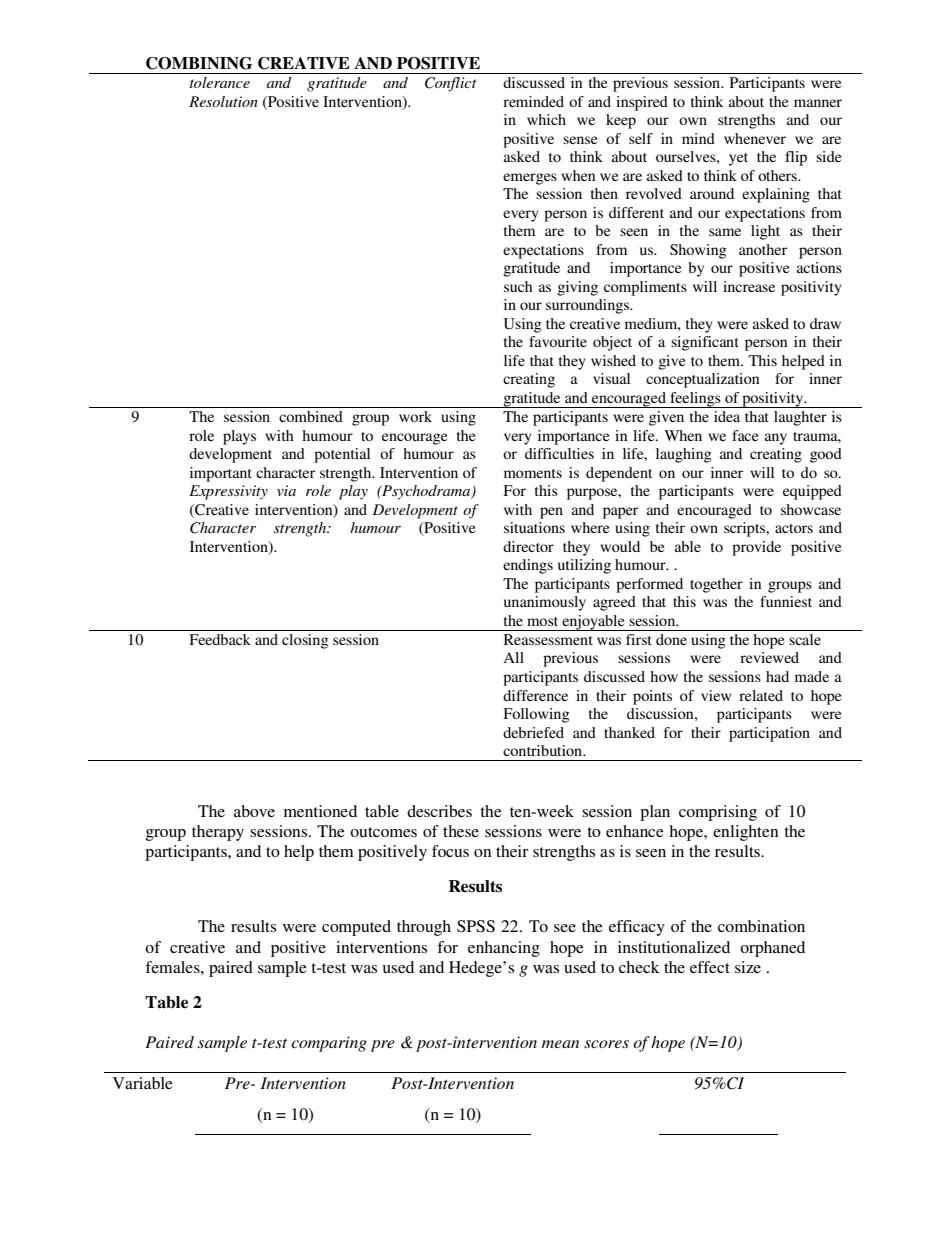  I want to click on manner, so click(818, 103).
